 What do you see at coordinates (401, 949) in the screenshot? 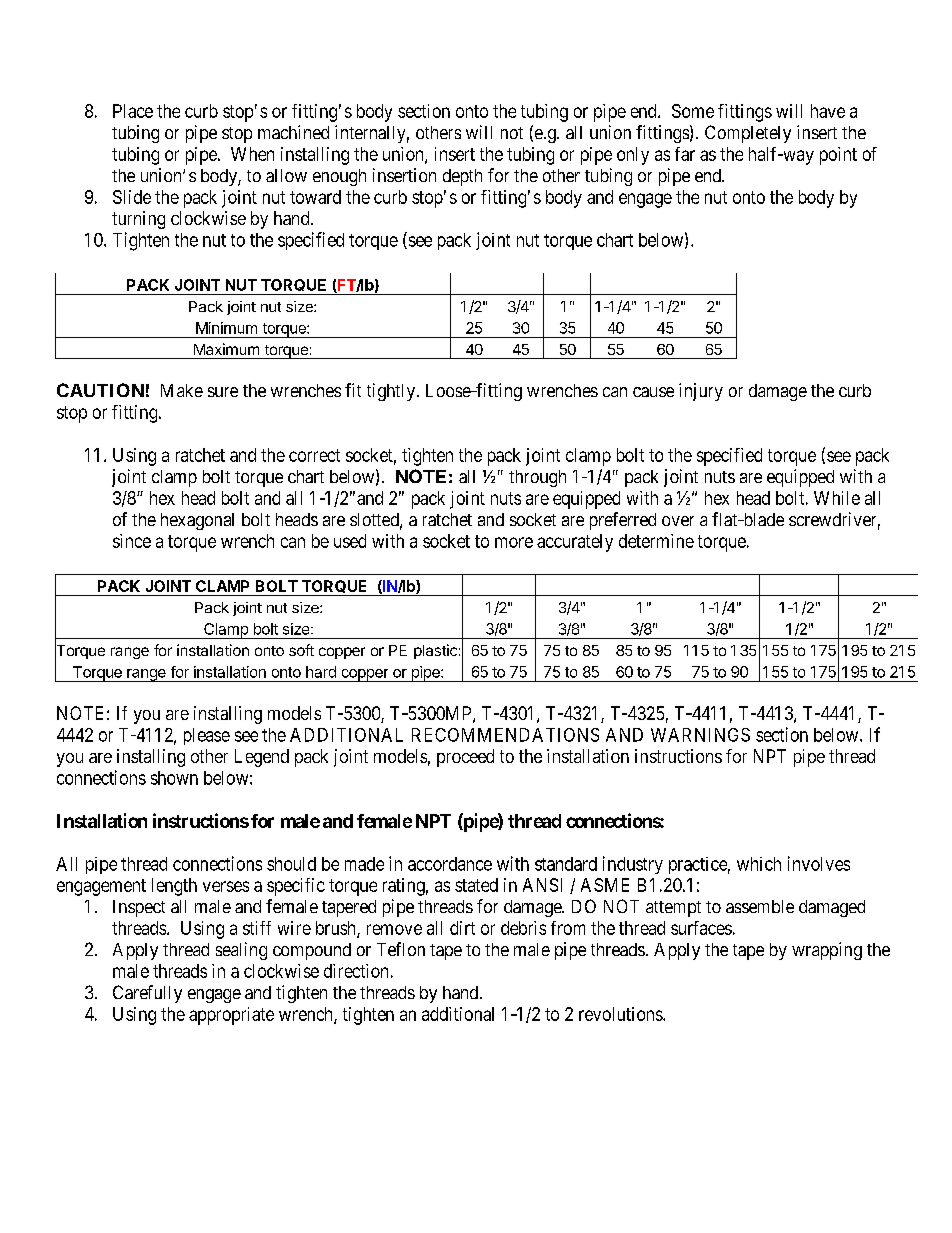
I see `Teflon` at bounding box center [401, 949].
